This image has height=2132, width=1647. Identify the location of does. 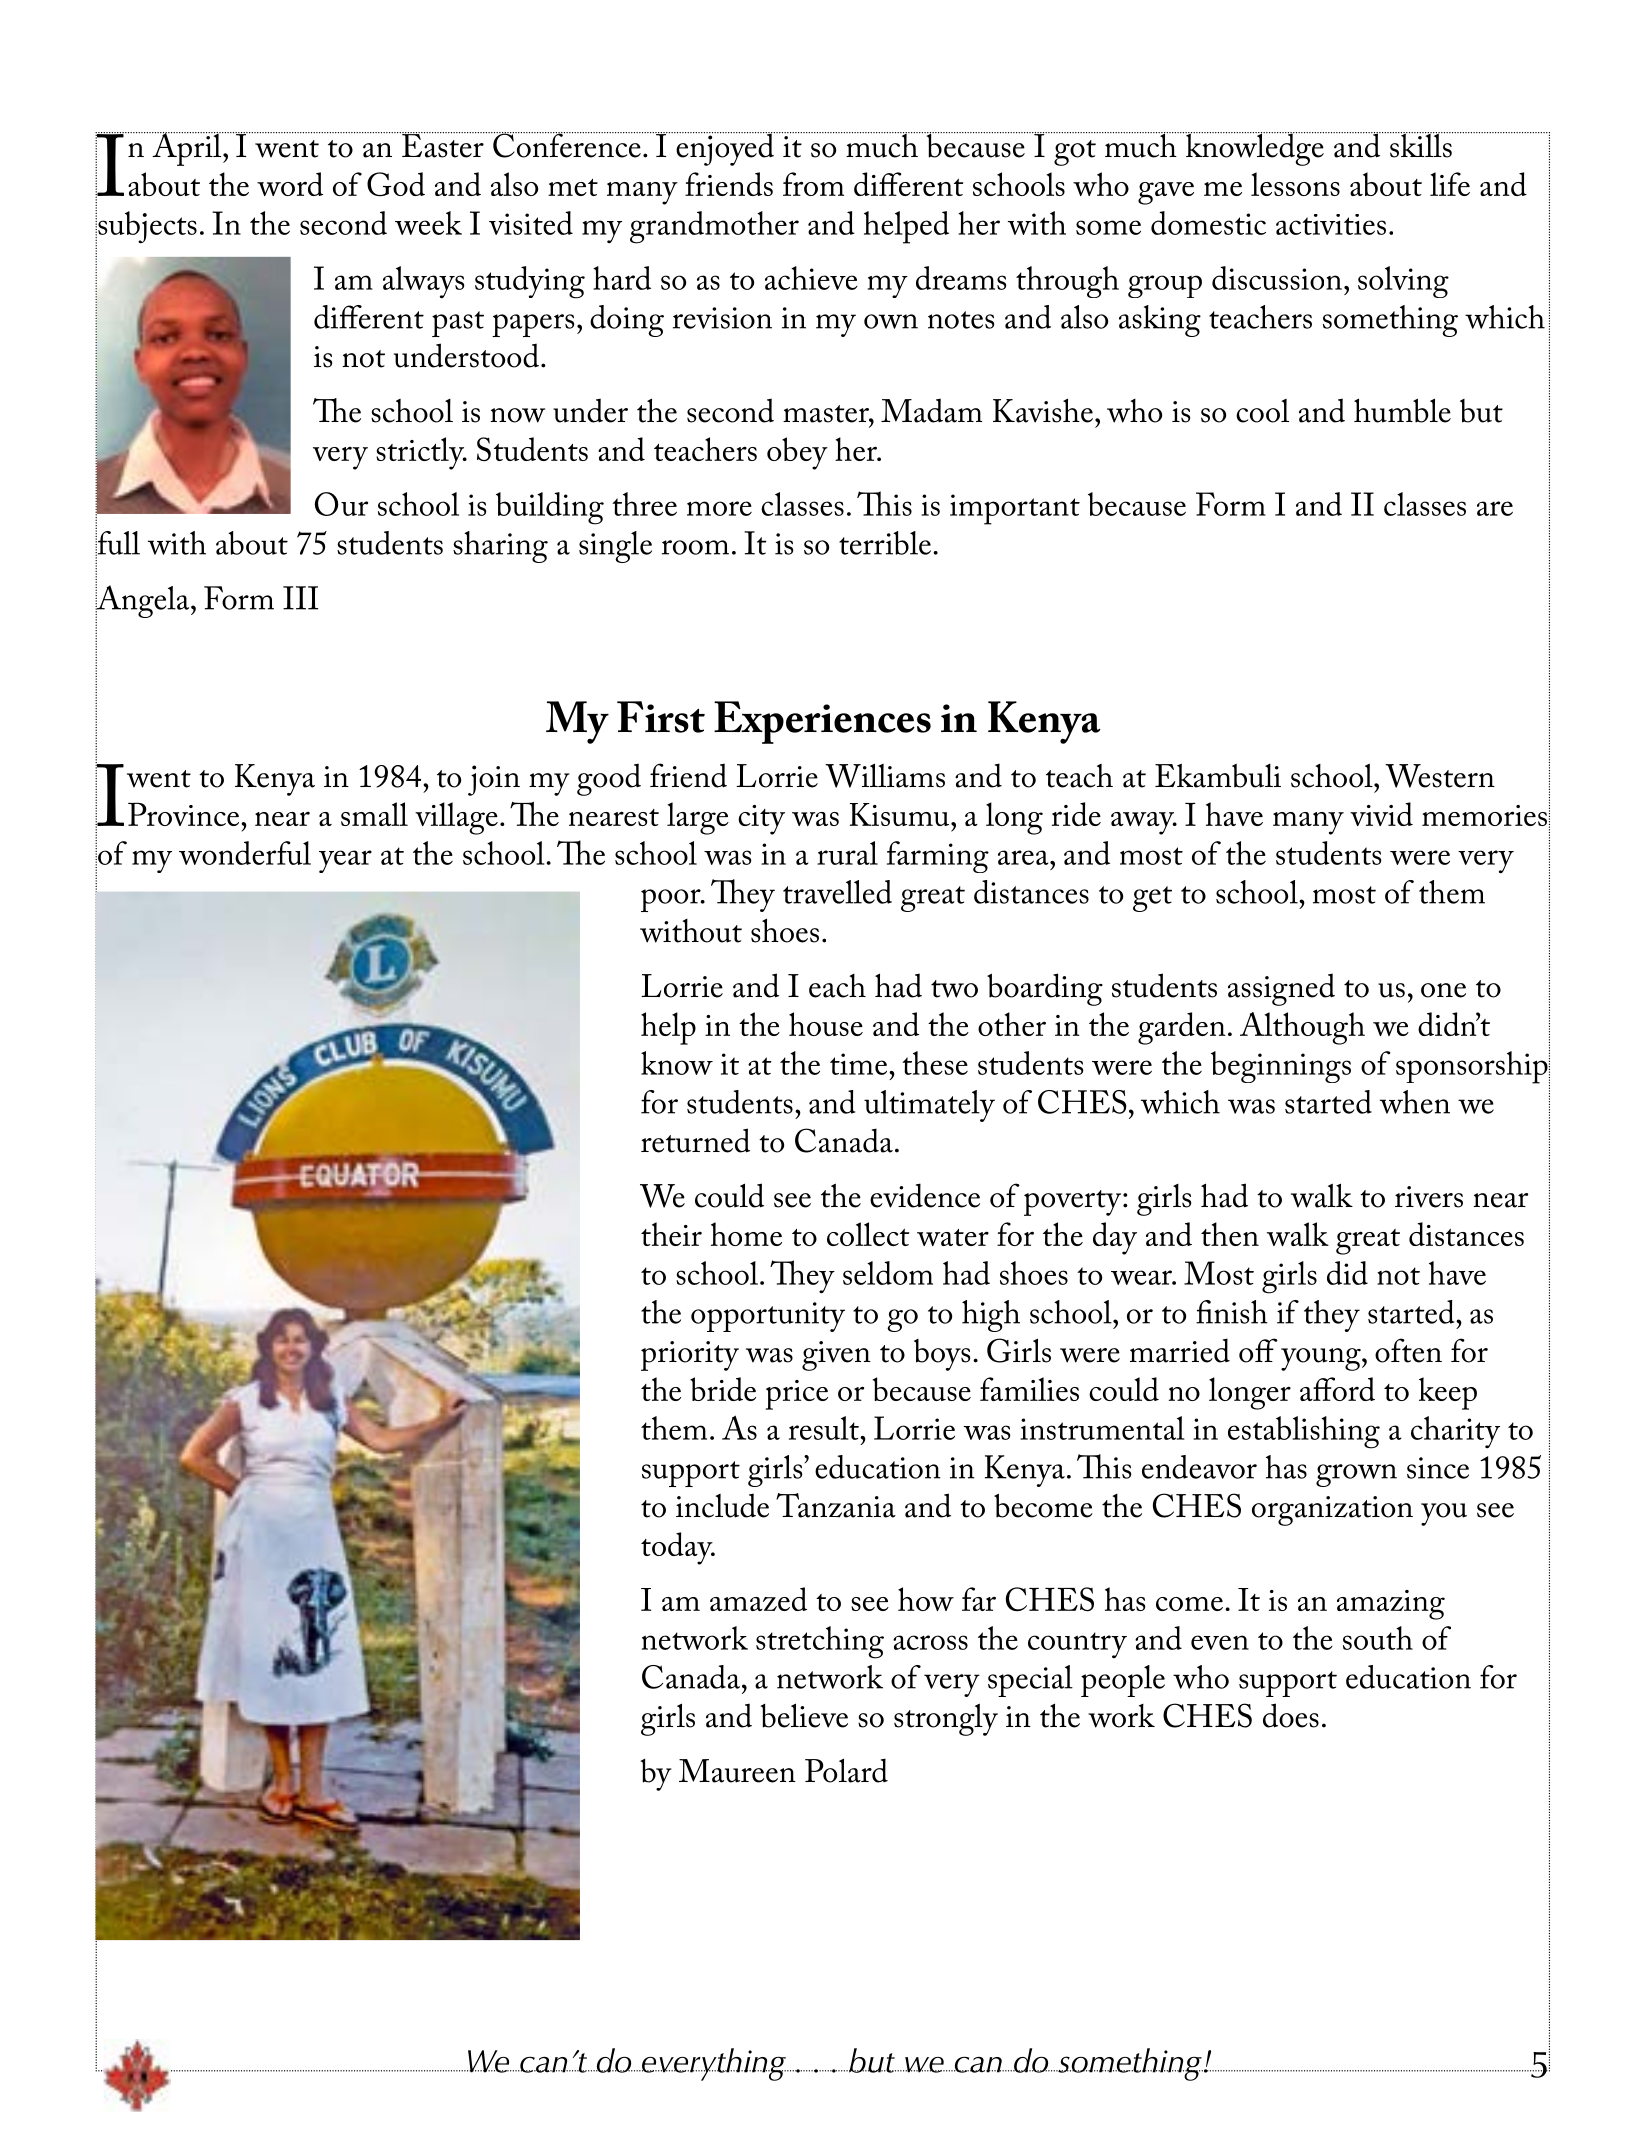
(1291, 1715).
